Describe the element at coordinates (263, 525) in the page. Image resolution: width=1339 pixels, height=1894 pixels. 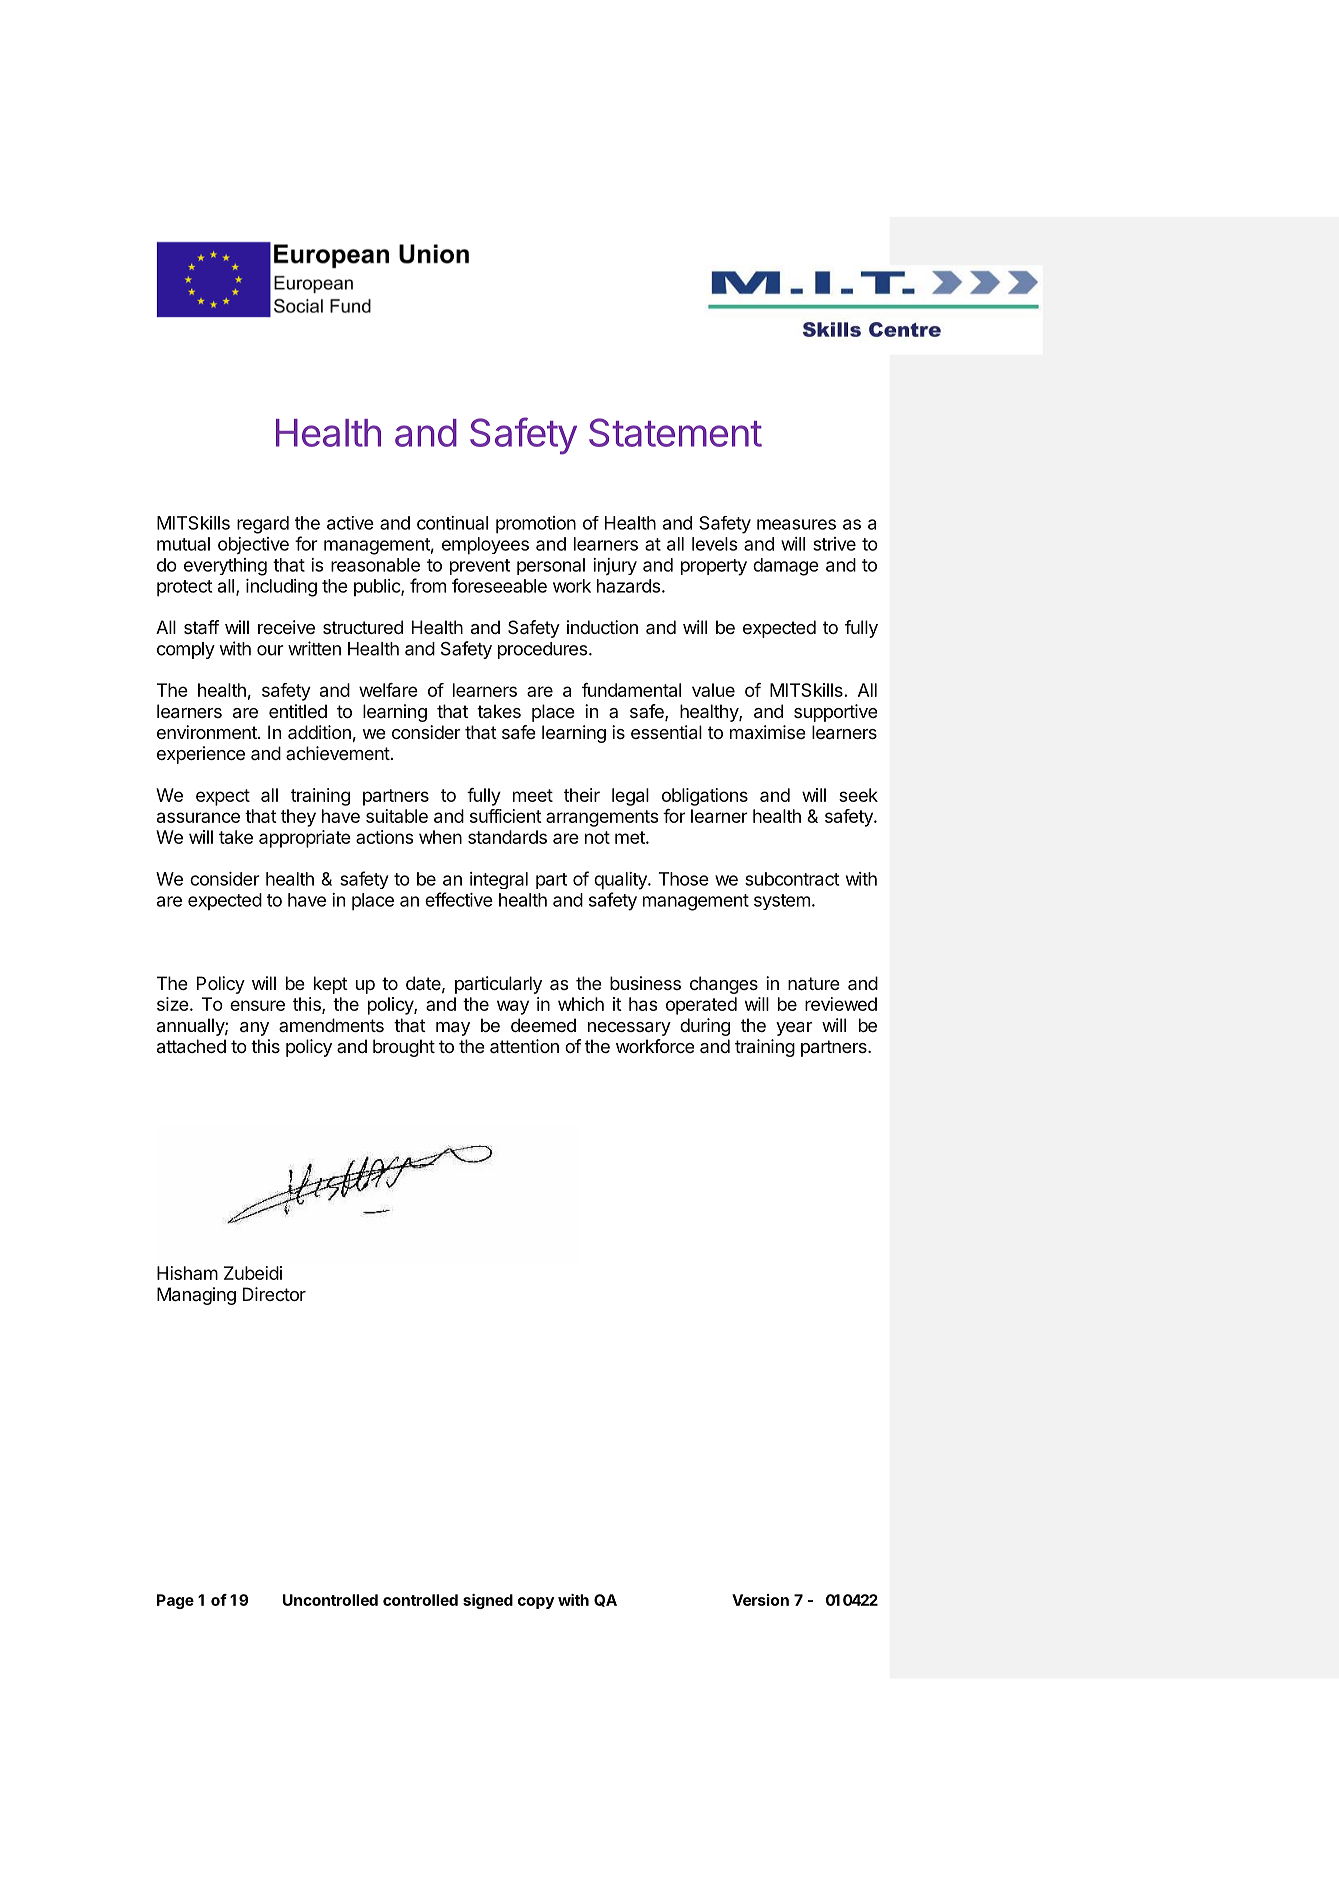
I see `regard` at that location.
